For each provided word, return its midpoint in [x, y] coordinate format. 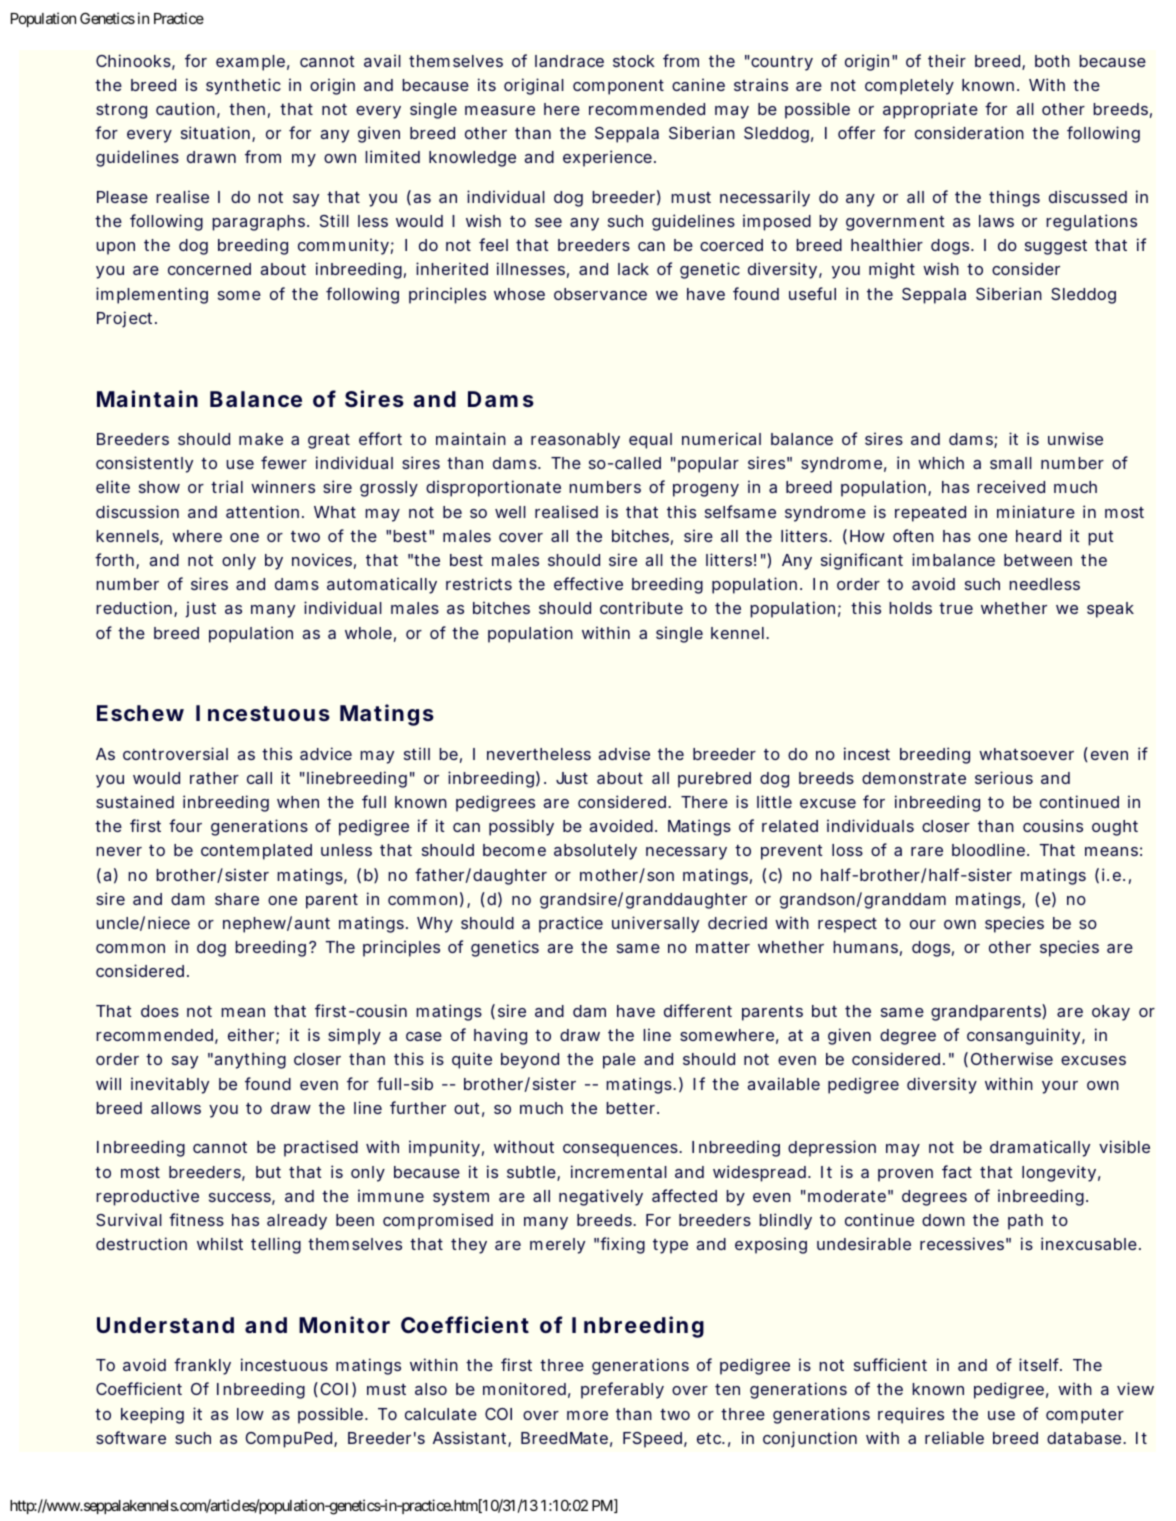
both [1052, 61]
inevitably [170, 1085]
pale [619, 1061]
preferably [622, 1390]
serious [1004, 777]
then [247, 109]
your [1060, 1087]
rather [214, 778]
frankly [202, 1366]
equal [650, 441]
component [618, 87]
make [261, 439]
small [1011, 463]
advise [624, 753]
